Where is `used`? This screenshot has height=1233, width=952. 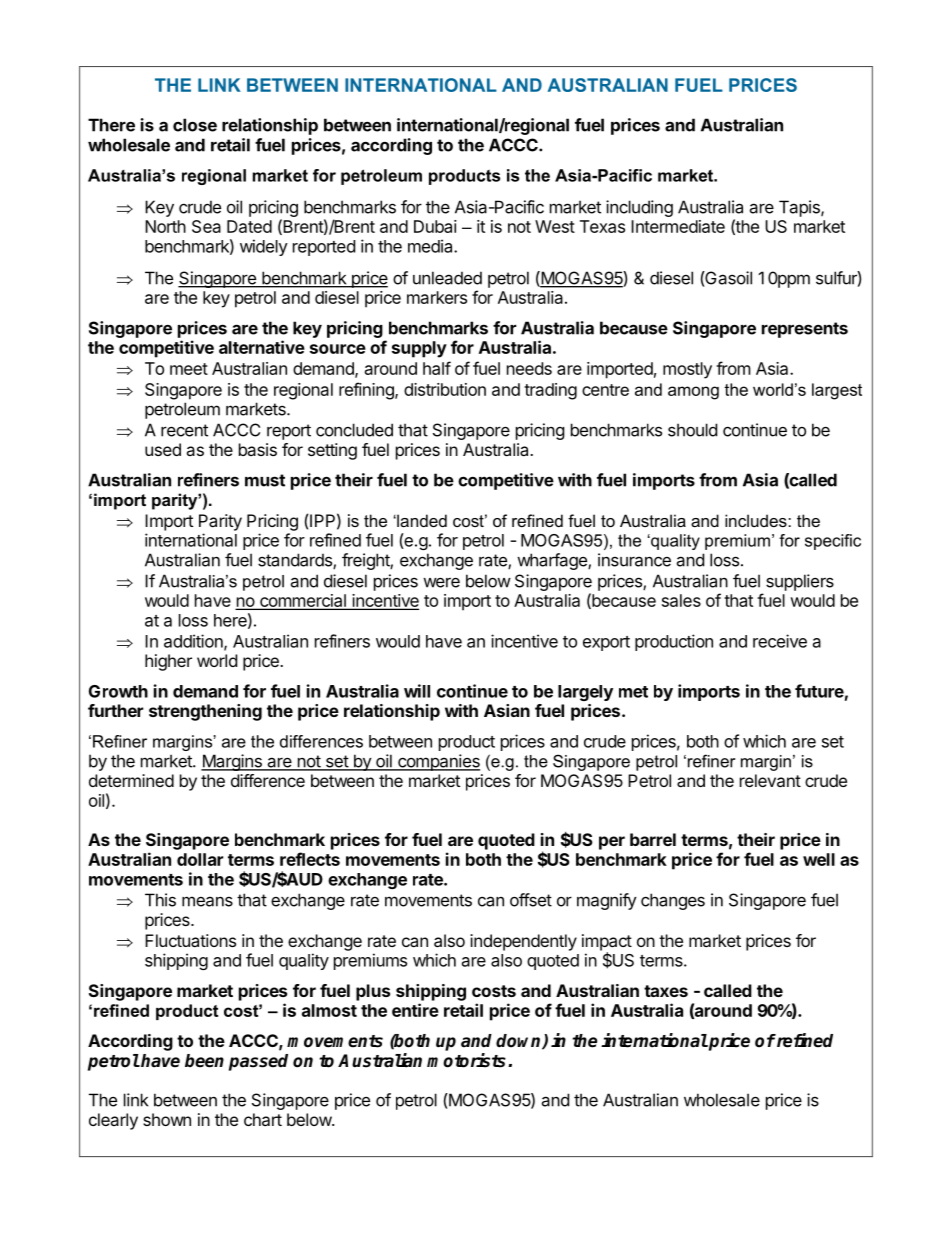 used is located at coordinates (163, 449).
